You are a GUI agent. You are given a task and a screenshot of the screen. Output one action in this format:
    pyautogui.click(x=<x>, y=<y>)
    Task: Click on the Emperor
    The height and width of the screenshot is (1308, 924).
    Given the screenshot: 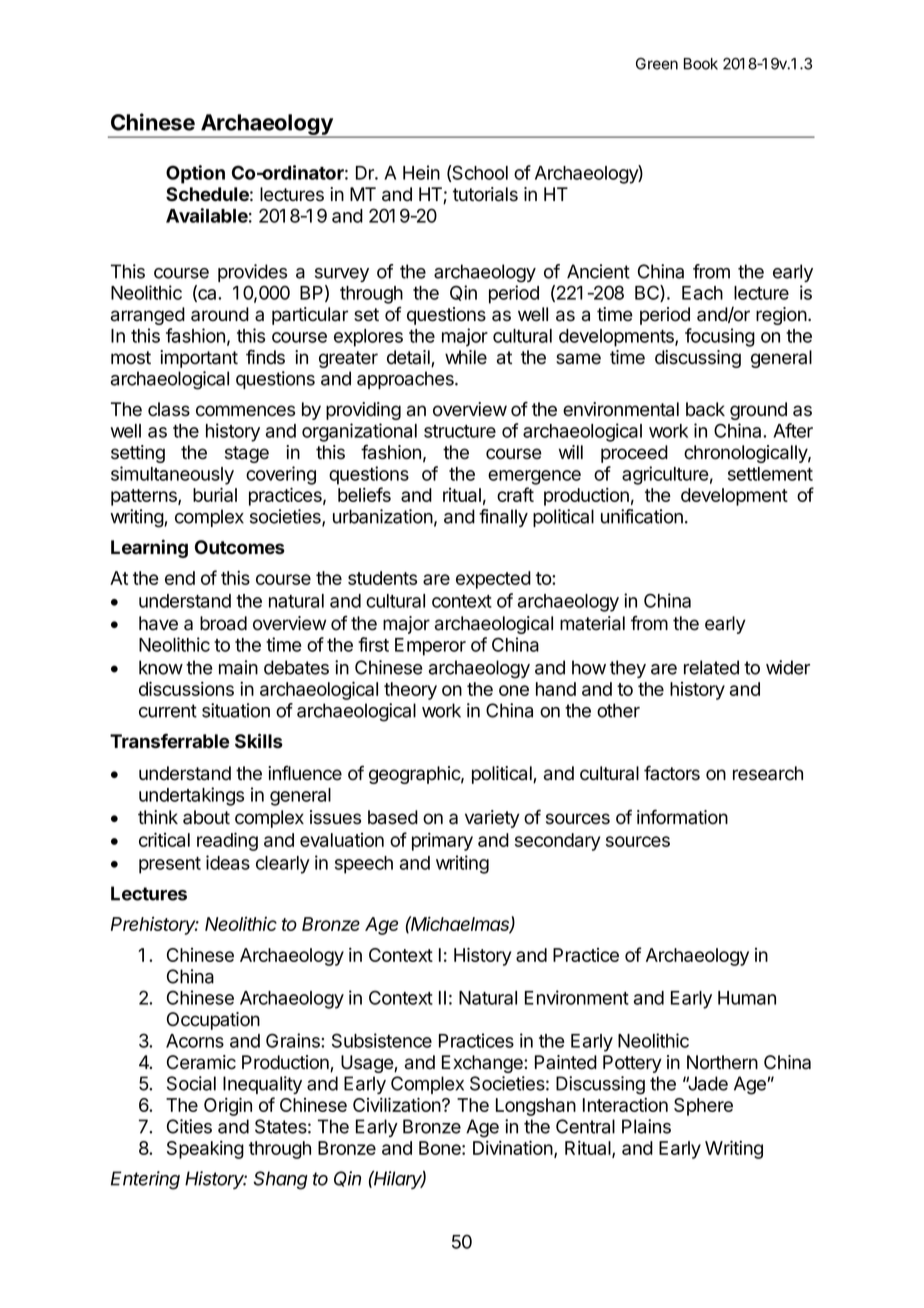 What is the action you would take?
    pyautogui.click(x=430, y=647)
